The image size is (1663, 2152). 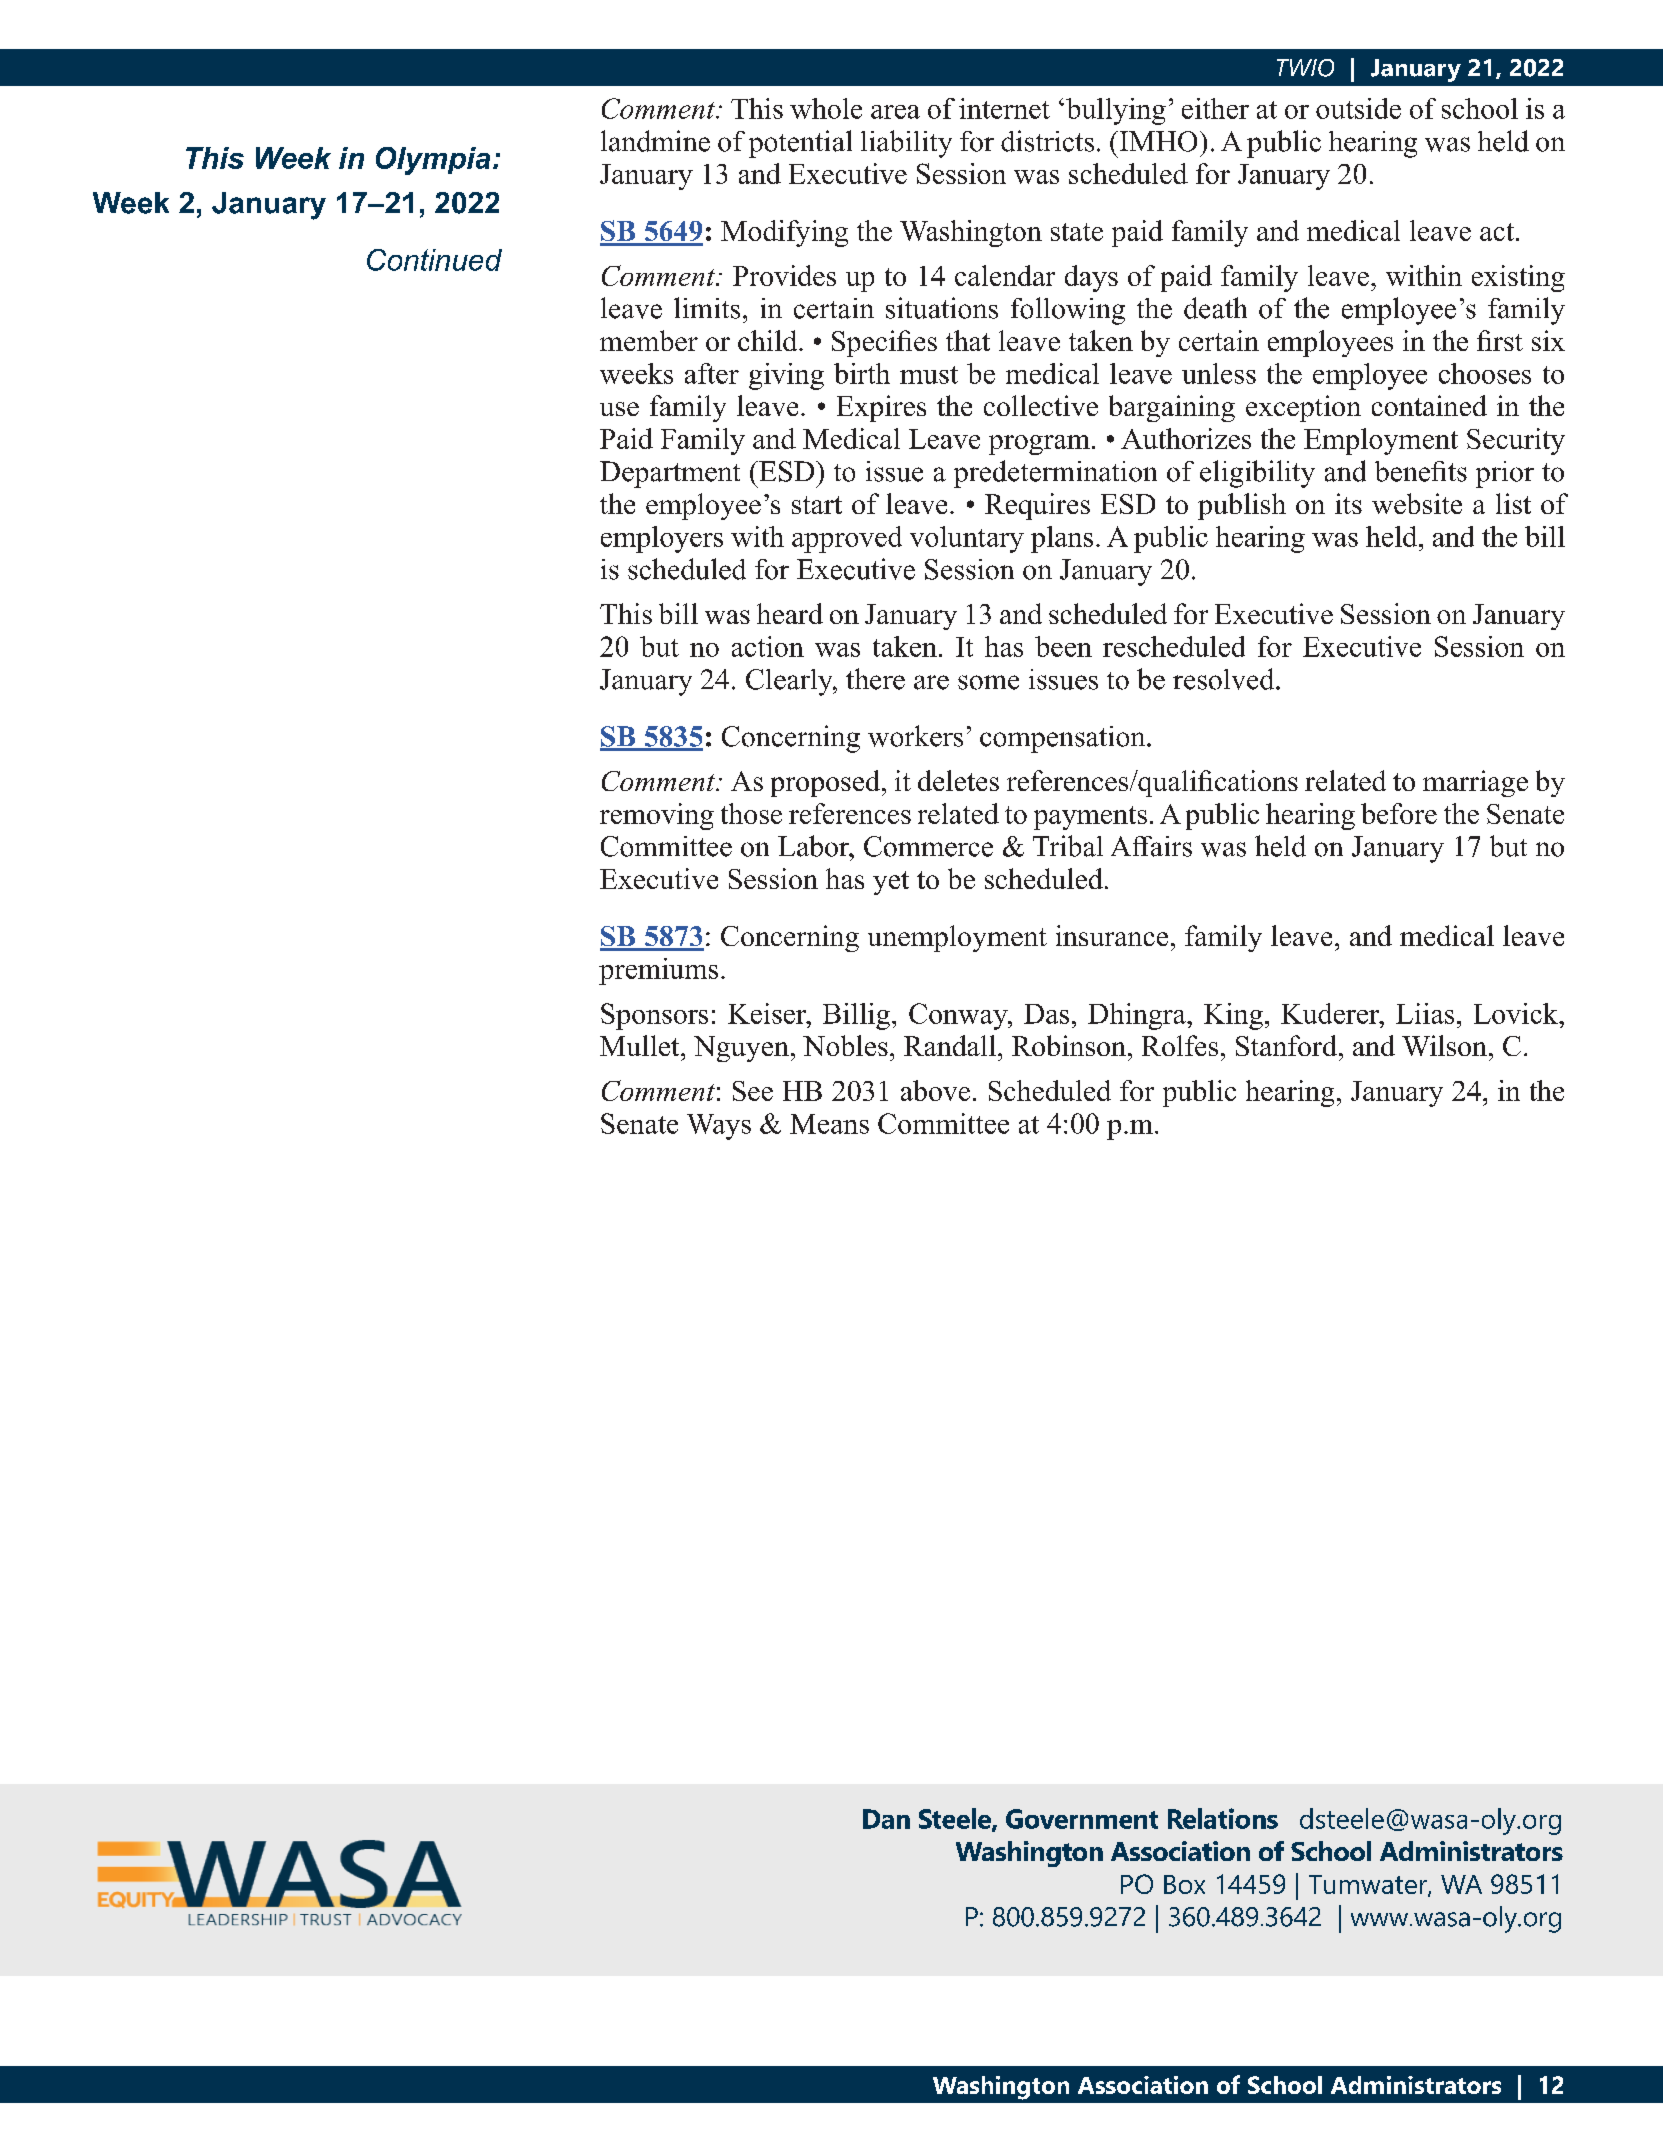 I want to click on some, so click(x=988, y=682).
